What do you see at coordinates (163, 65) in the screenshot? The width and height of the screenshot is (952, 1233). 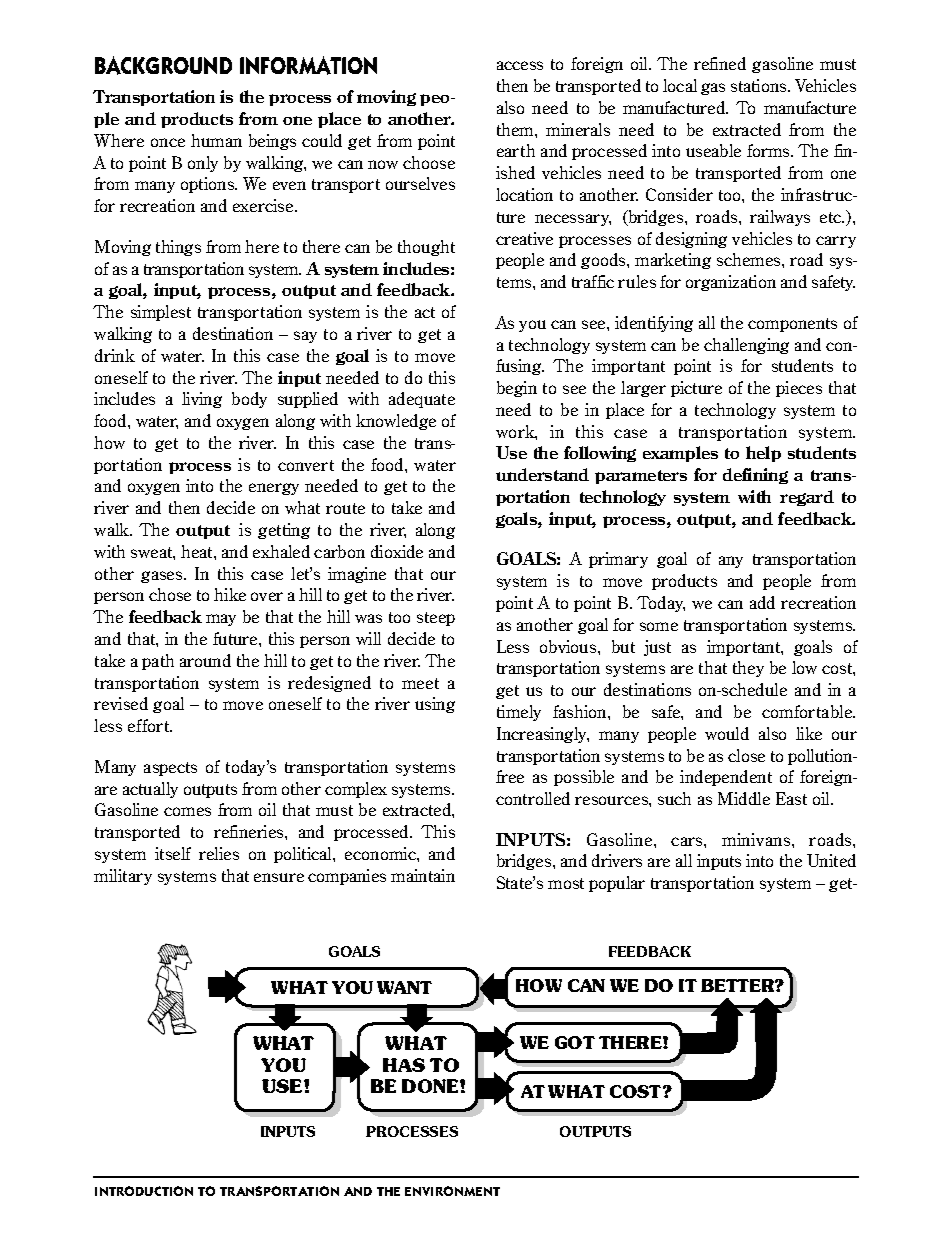 I see `BACKGROUND` at bounding box center [163, 65].
